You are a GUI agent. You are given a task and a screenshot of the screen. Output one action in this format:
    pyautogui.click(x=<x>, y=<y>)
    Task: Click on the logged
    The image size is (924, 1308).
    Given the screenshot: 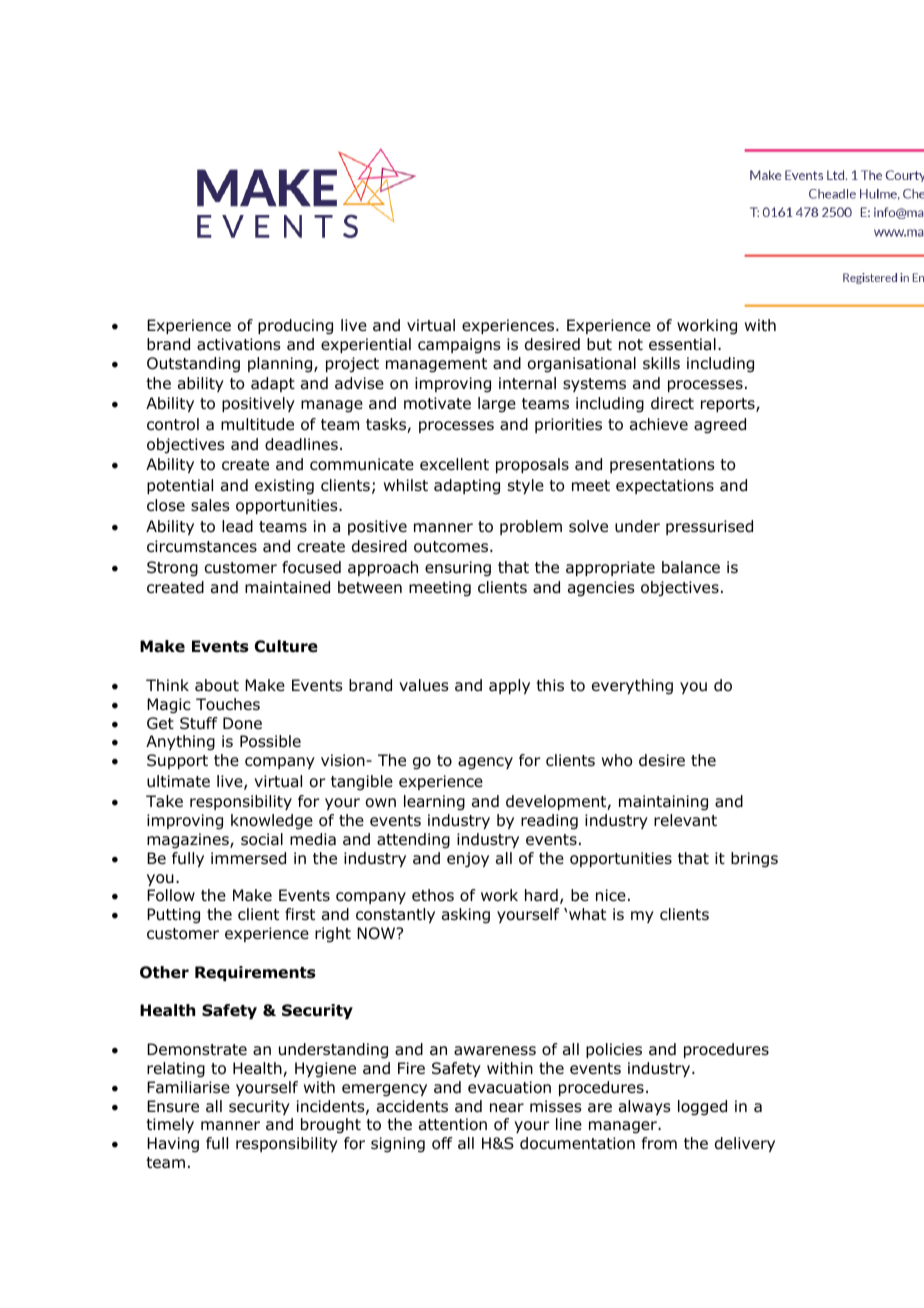 What is the action you would take?
    pyautogui.click(x=702, y=1108)
